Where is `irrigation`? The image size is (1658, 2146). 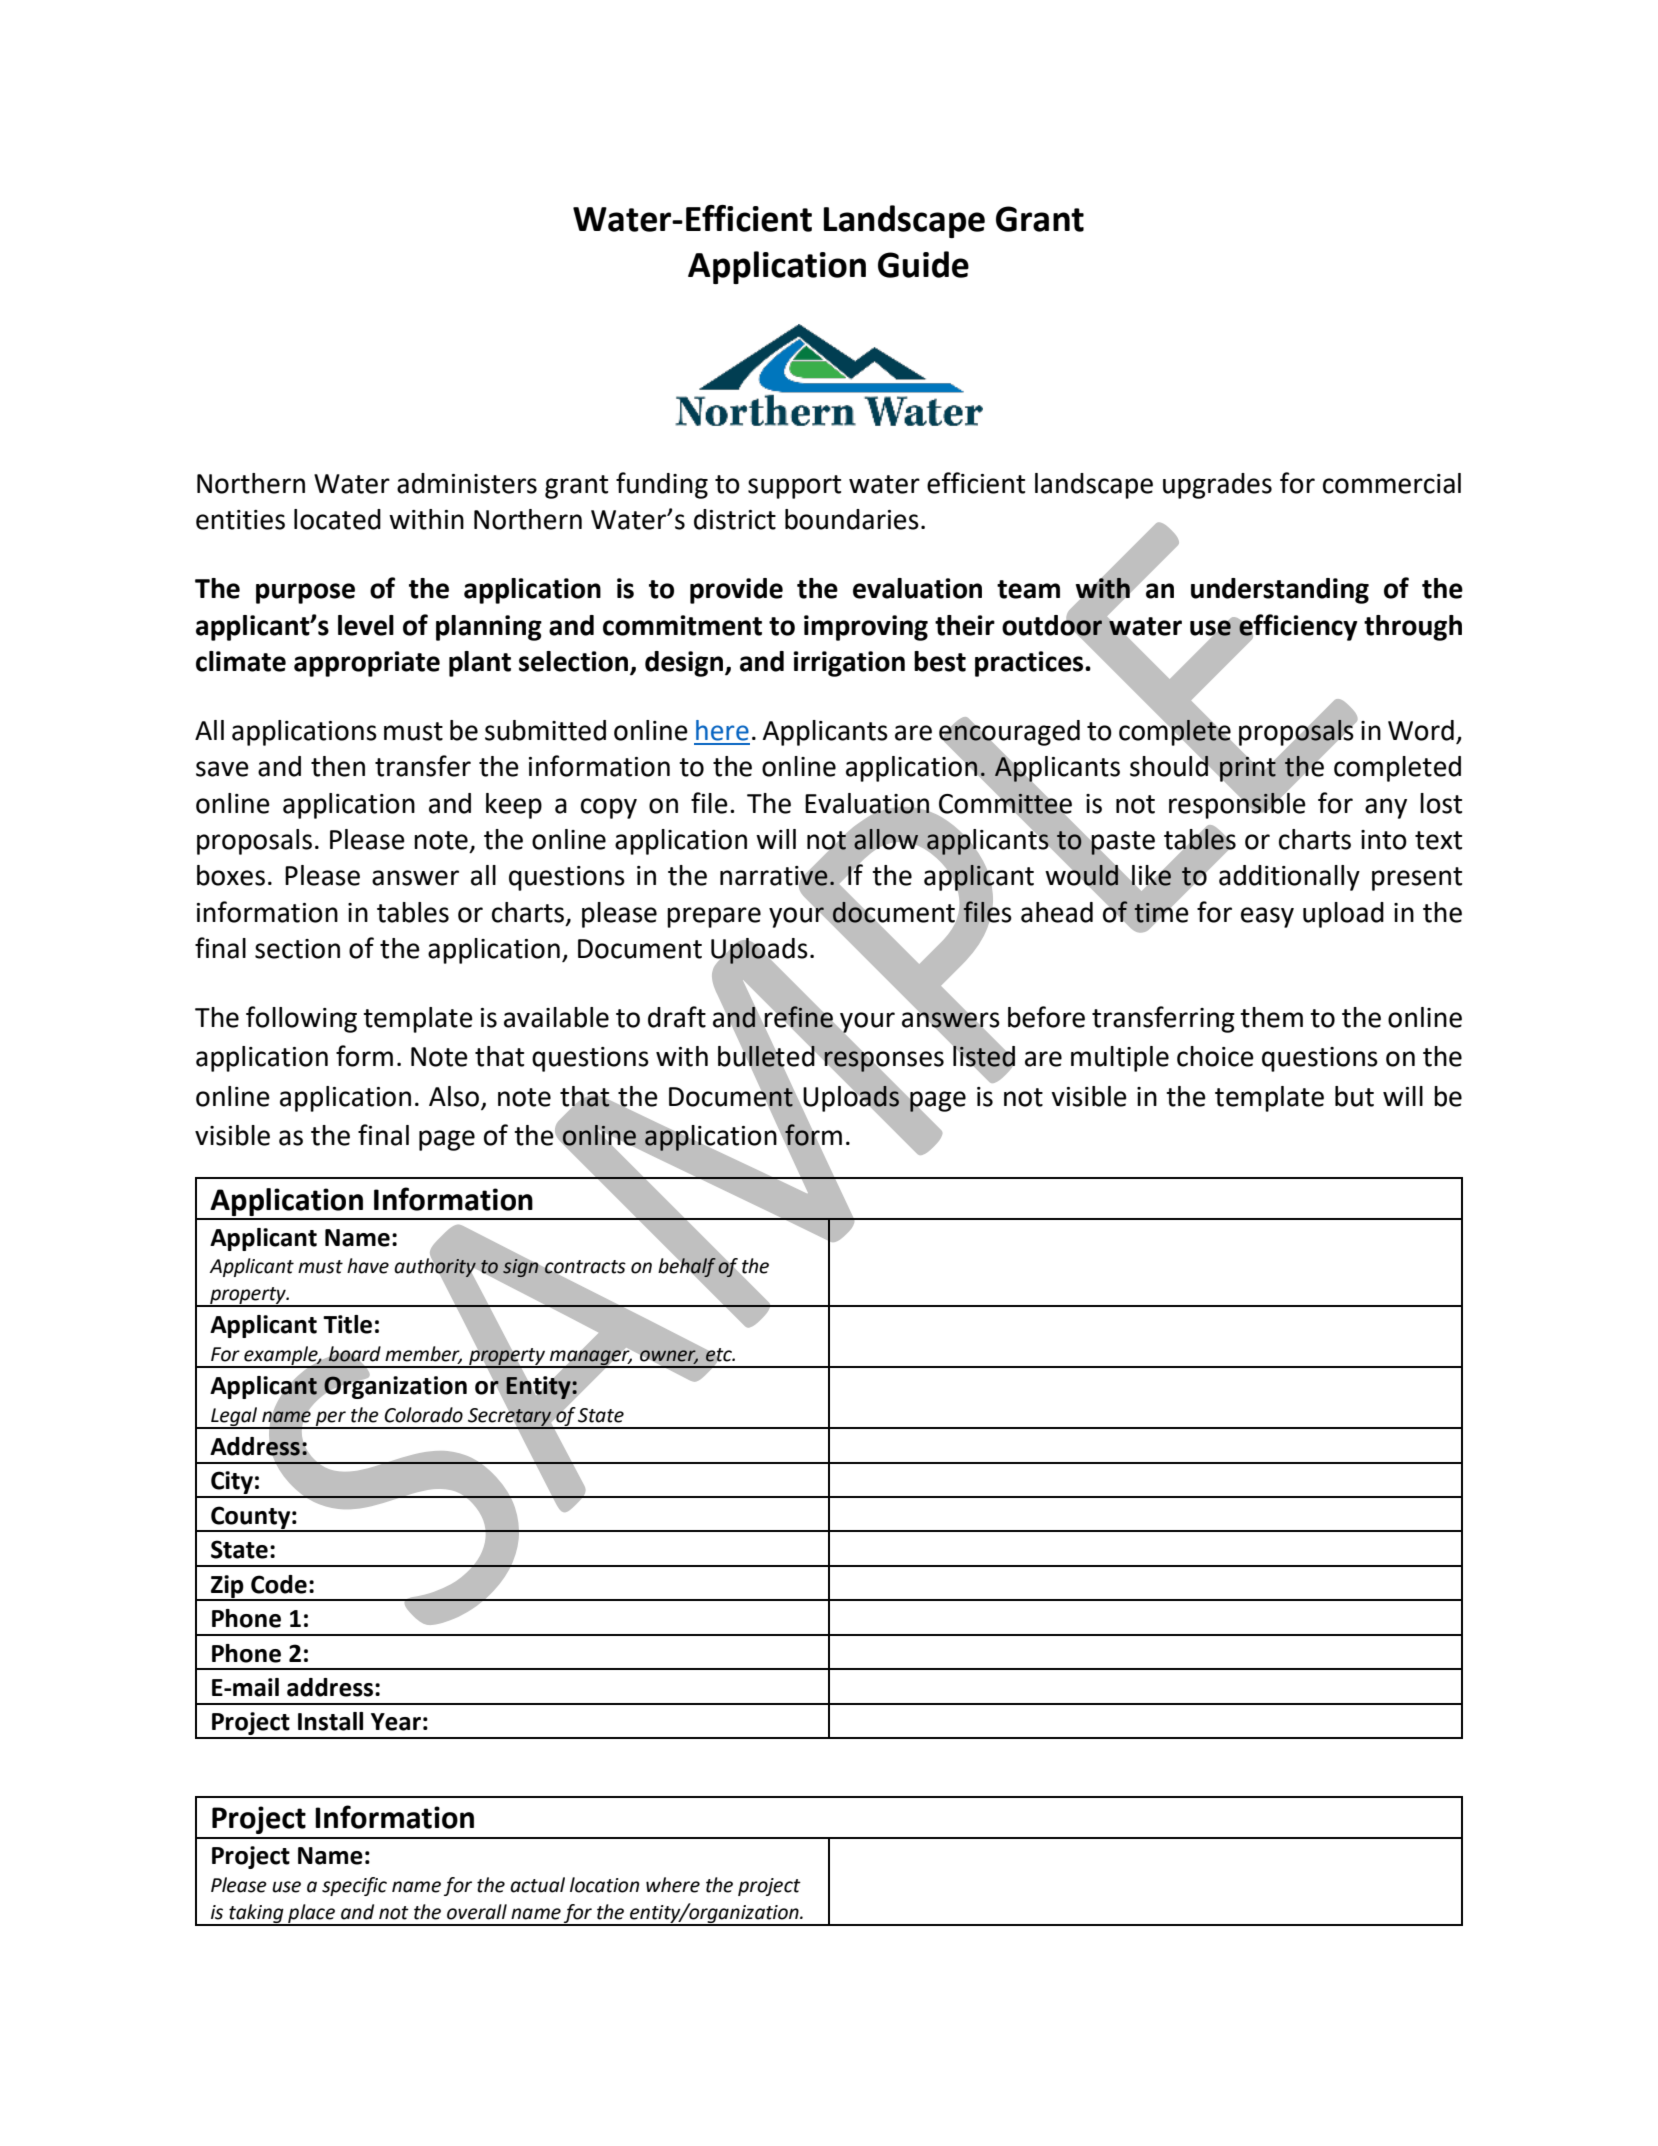
irrigation is located at coordinates (849, 664).
